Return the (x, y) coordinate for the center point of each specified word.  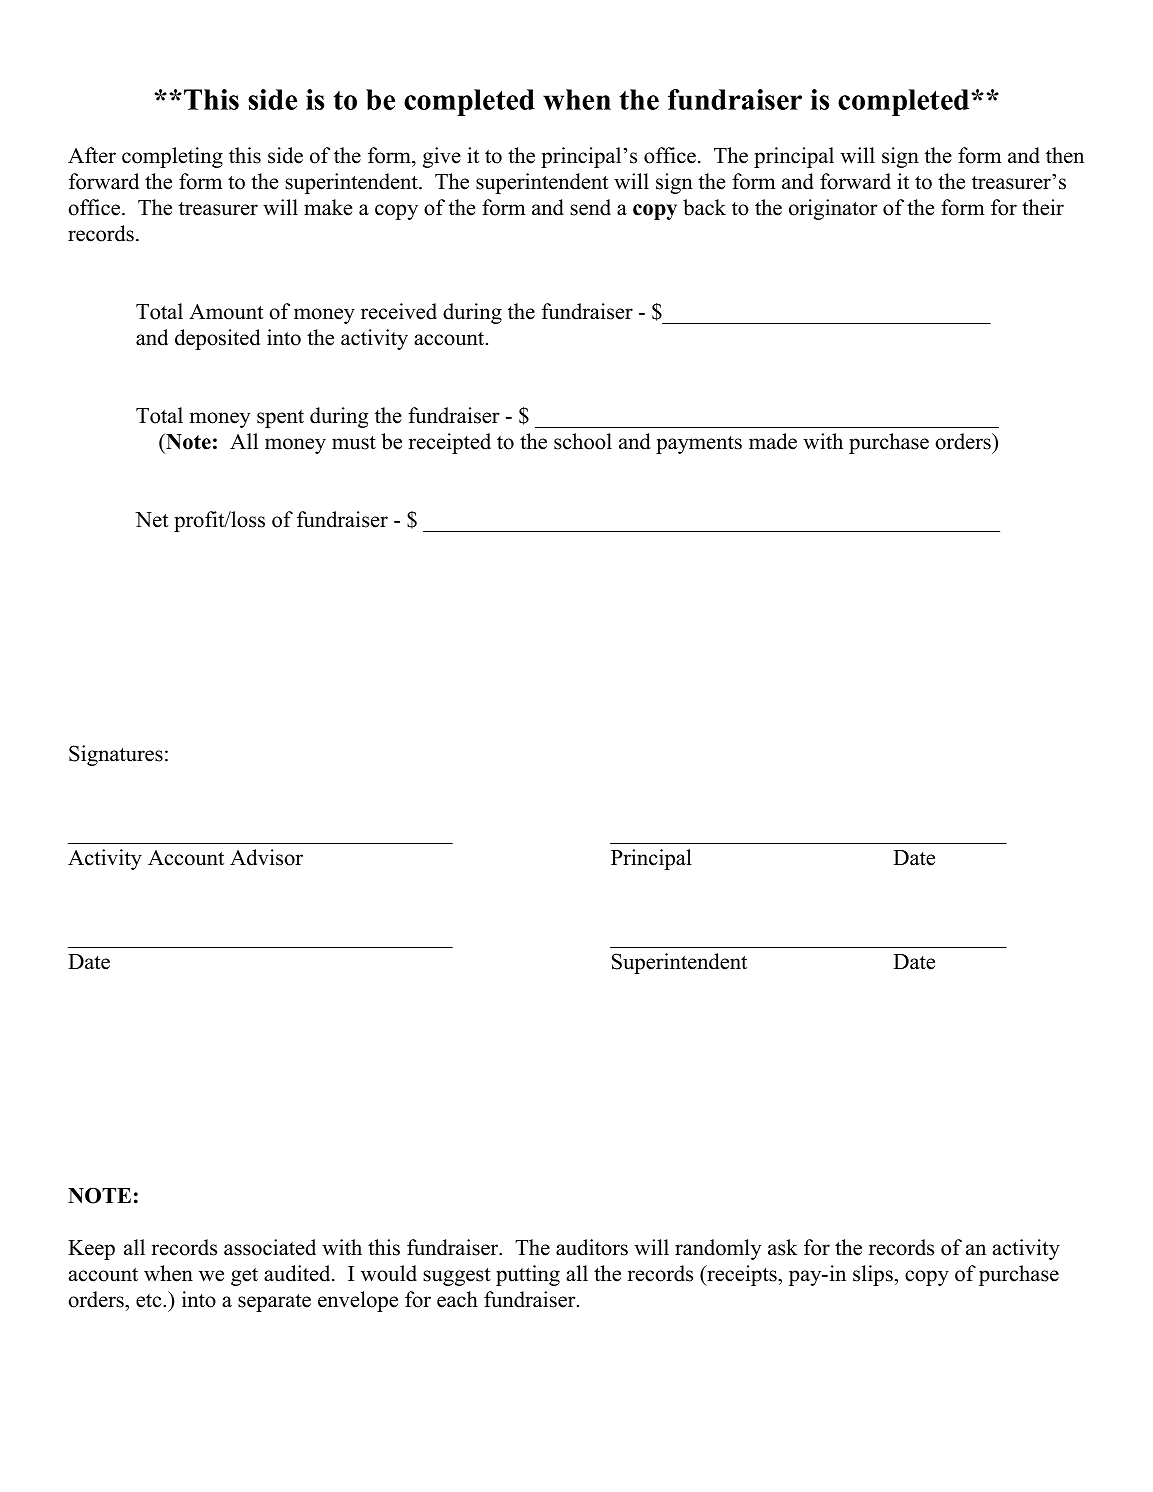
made (773, 441)
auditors (592, 1247)
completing (172, 157)
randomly (718, 1249)
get (244, 1277)
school (583, 441)
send (590, 207)
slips (873, 1275)
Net (152, 520)
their (1043, 207)
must (354, 443)
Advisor (266, 857)
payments (699, 445)
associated (270, 1247)
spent (280, 419)
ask (783, 1247)
